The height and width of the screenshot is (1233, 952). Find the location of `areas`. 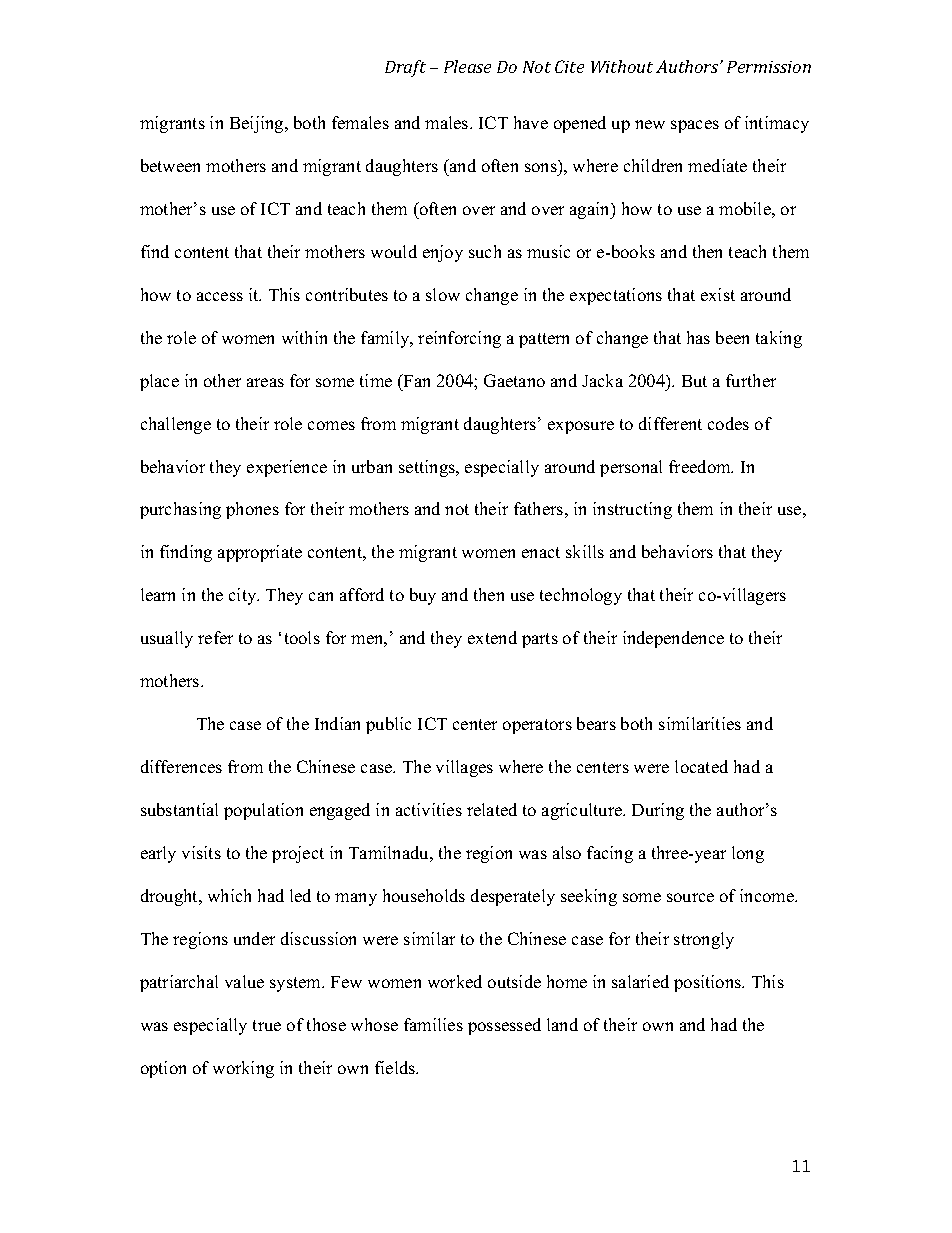

areas is located at coordinates (265, 382).
